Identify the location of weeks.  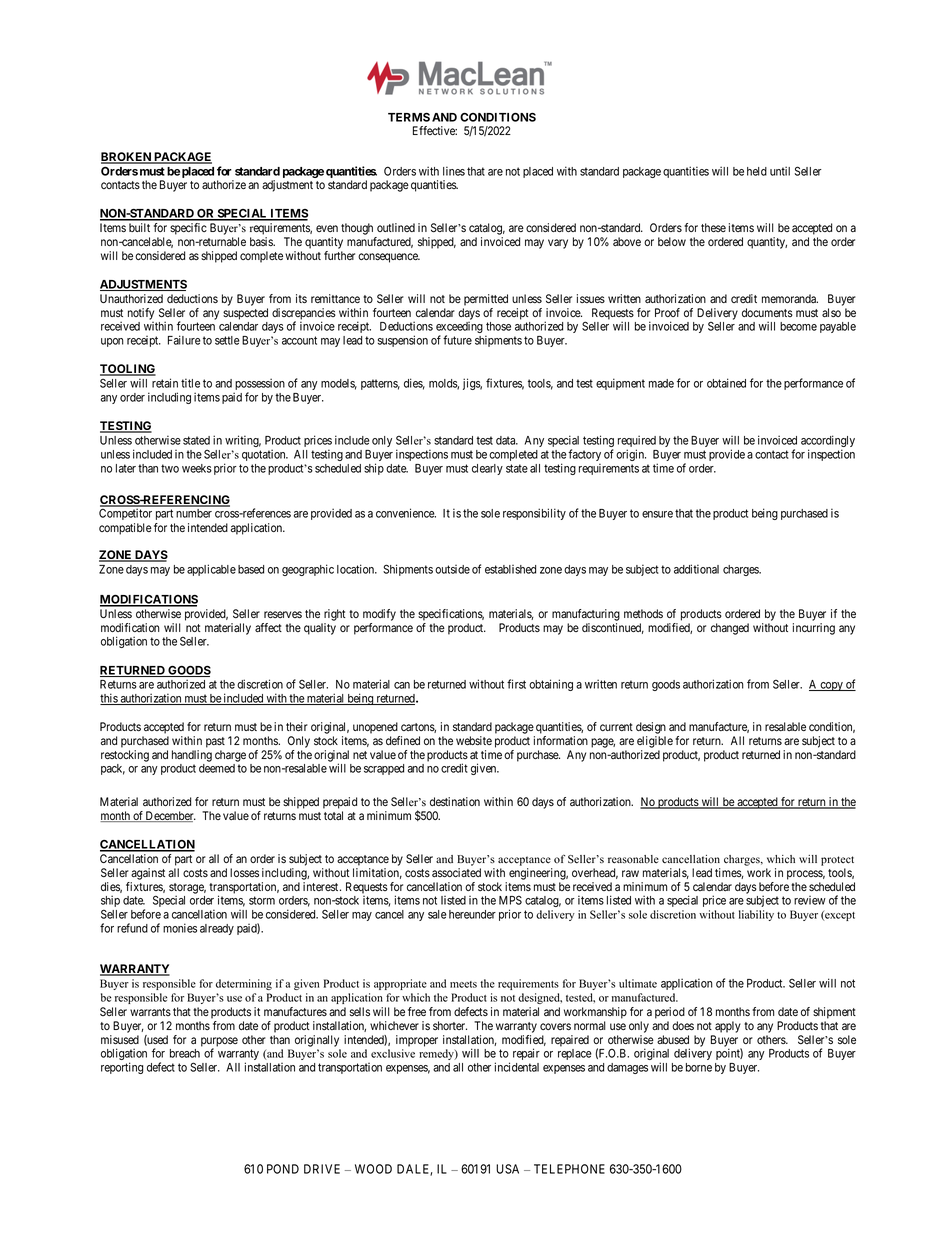
(197, 468).
